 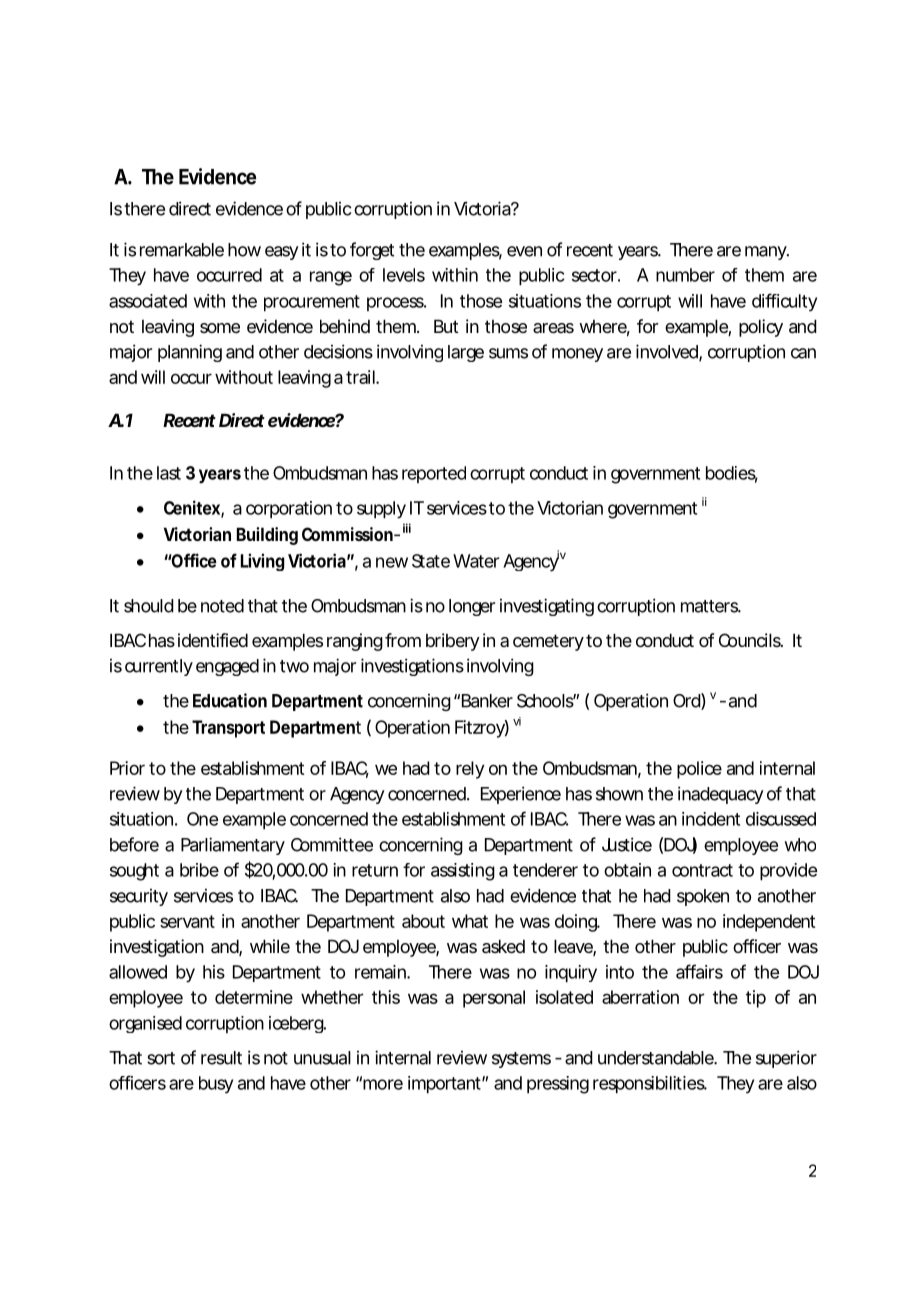 What do you see at coordinates (476, 561) in the document?
I see `Water` at bounding box center [476, 561].
